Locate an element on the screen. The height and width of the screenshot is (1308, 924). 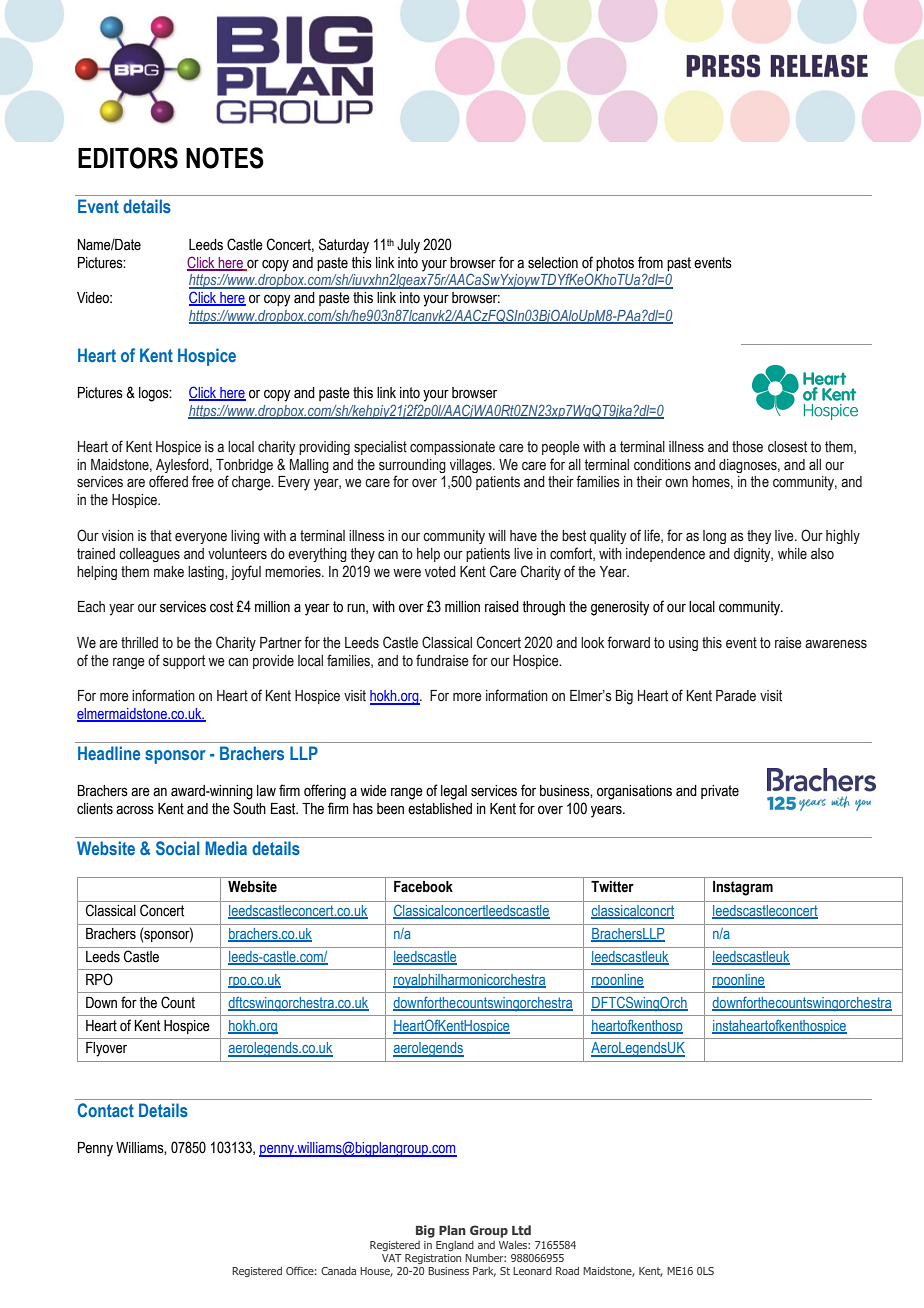
July is located at coordinates (408, 246).
